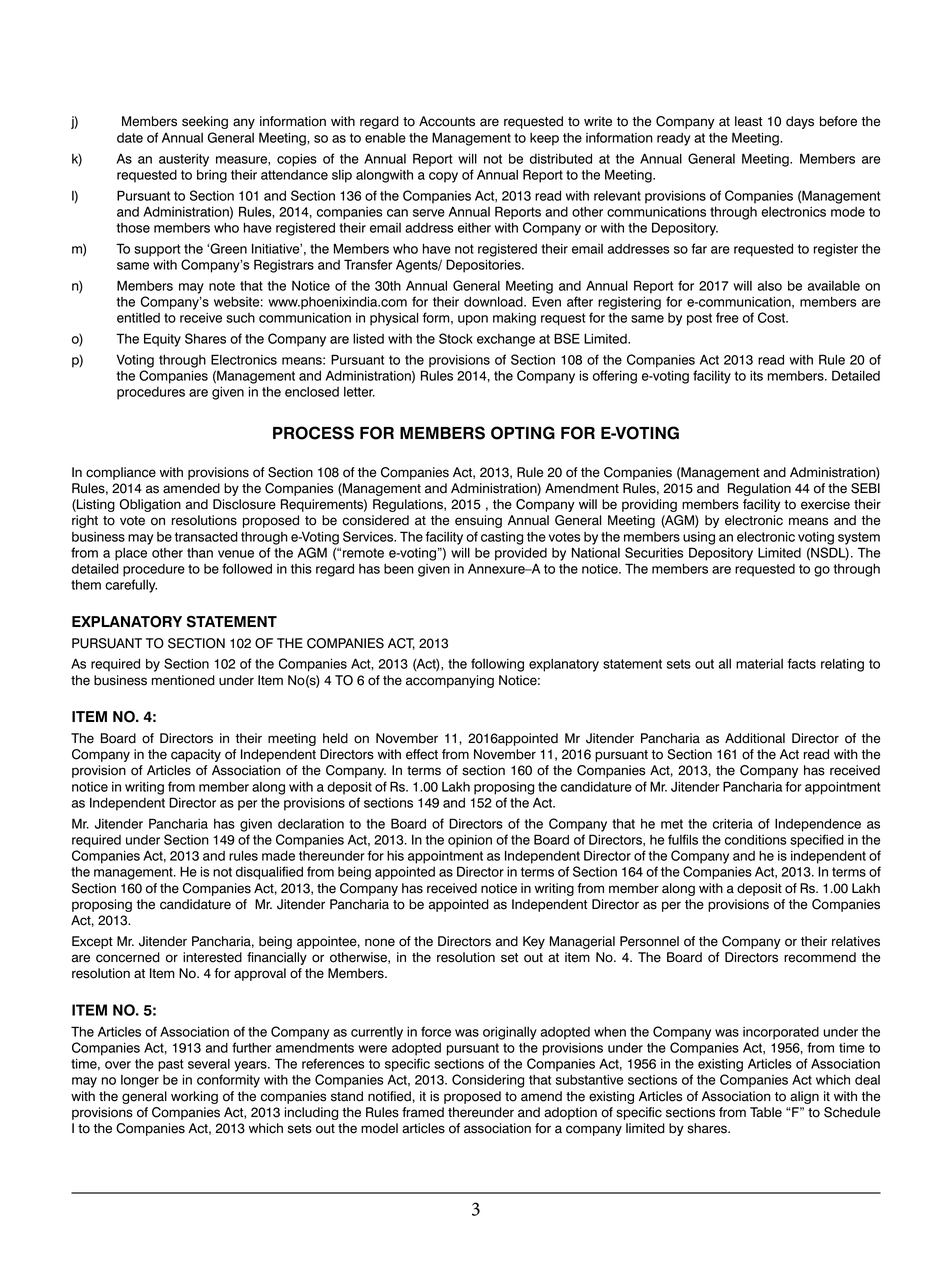  I want to click on following, so click(497, 665).
